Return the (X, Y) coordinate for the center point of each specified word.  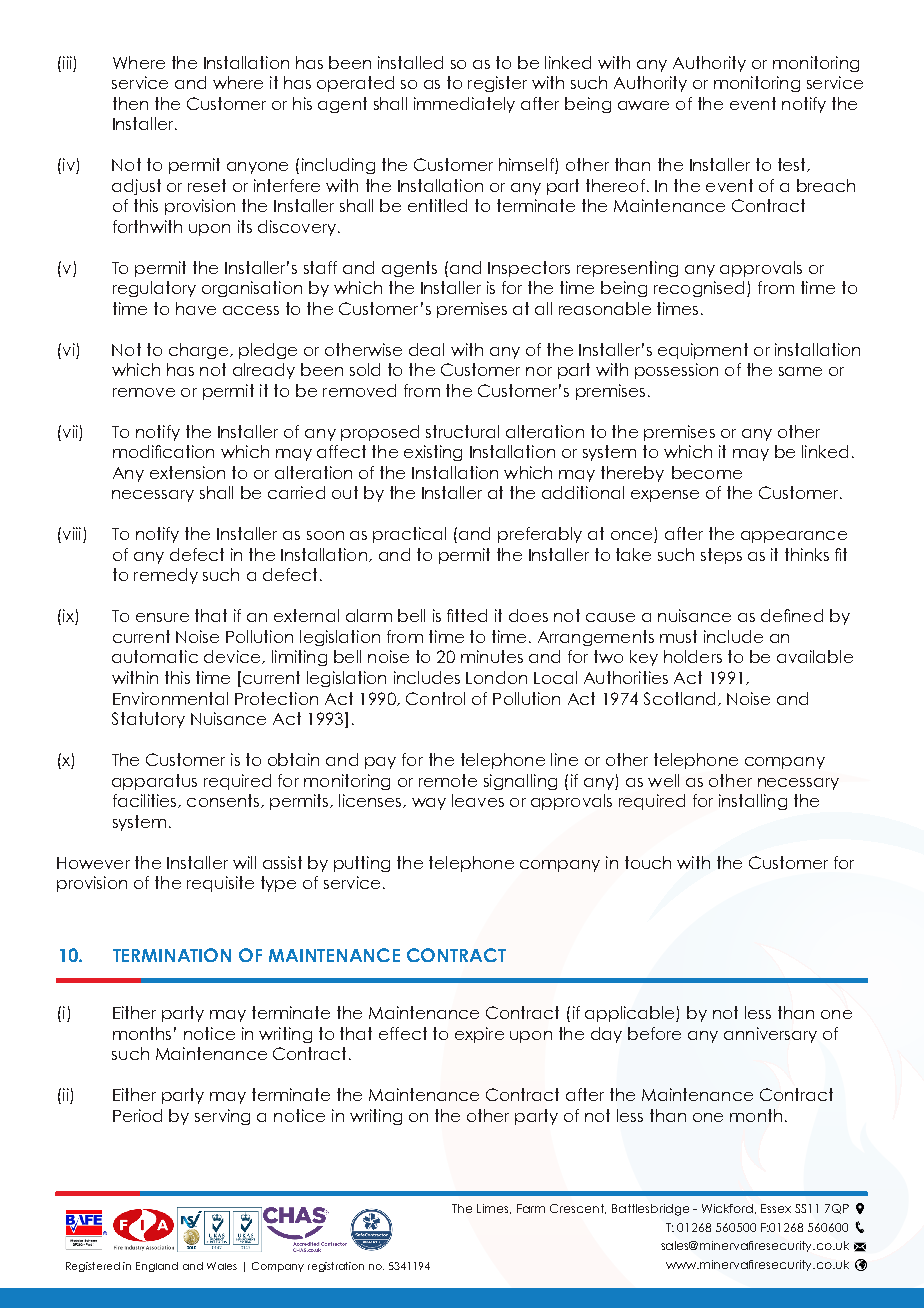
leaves (478, 800)
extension (187, 472)
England (157, 1267)
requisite (220, 884)
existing (433, 453)
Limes (494, 1209)
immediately (464, 105)
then (130, 103)
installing (753, 802)
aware (643, 105)
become (707, 472)
